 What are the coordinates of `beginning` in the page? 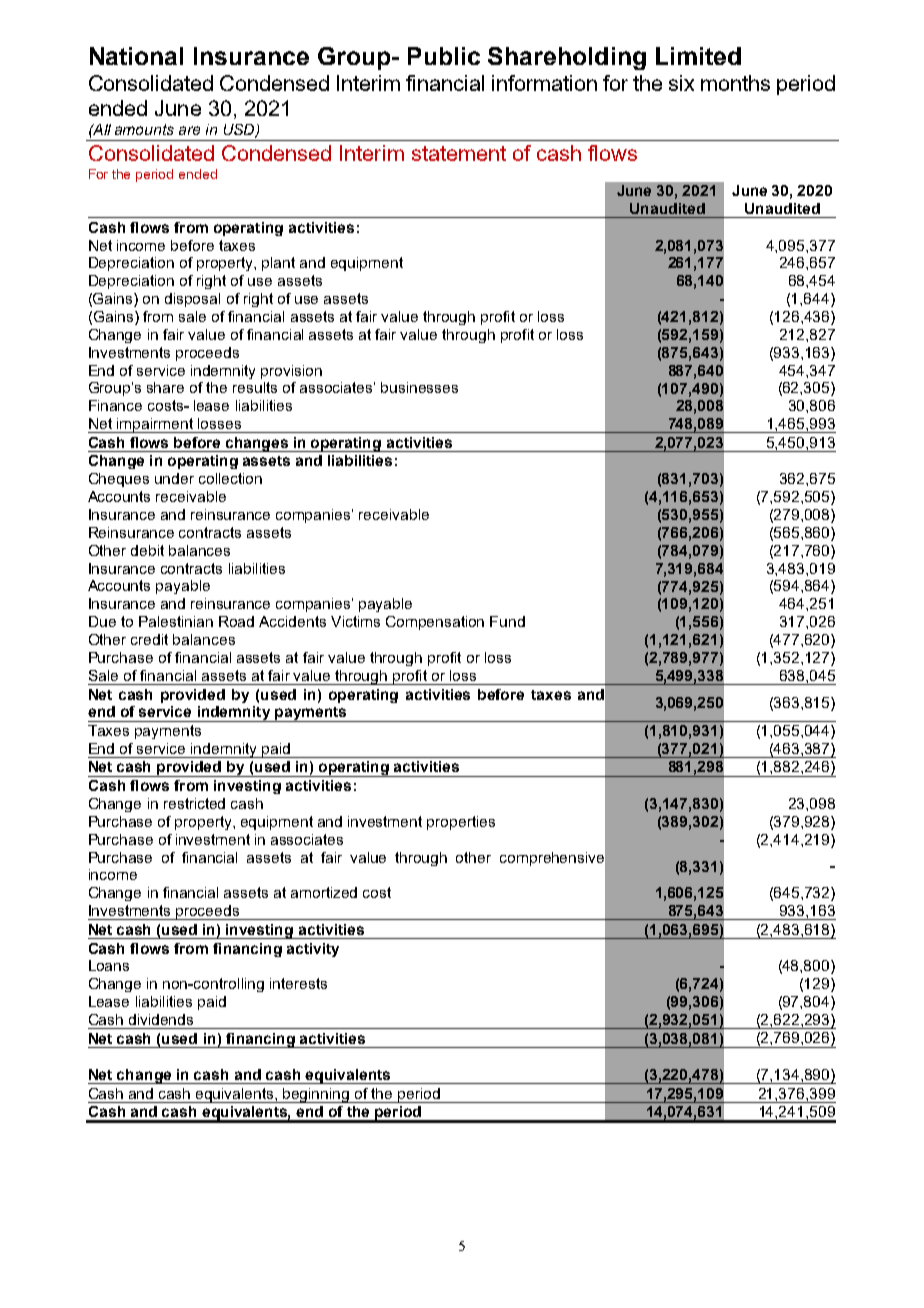 It's located at (317, 1095).
